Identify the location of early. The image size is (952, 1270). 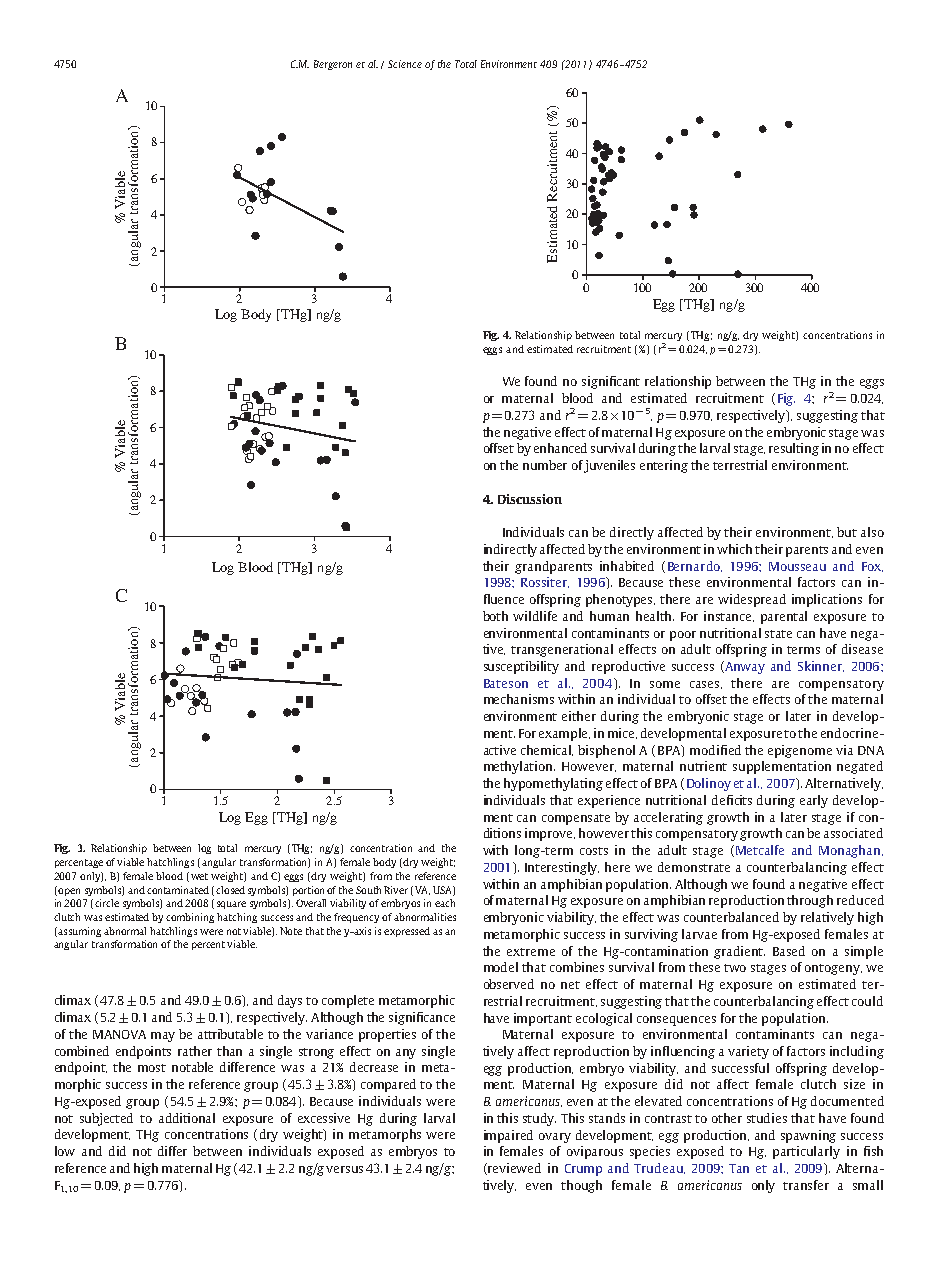
(814, 801).
